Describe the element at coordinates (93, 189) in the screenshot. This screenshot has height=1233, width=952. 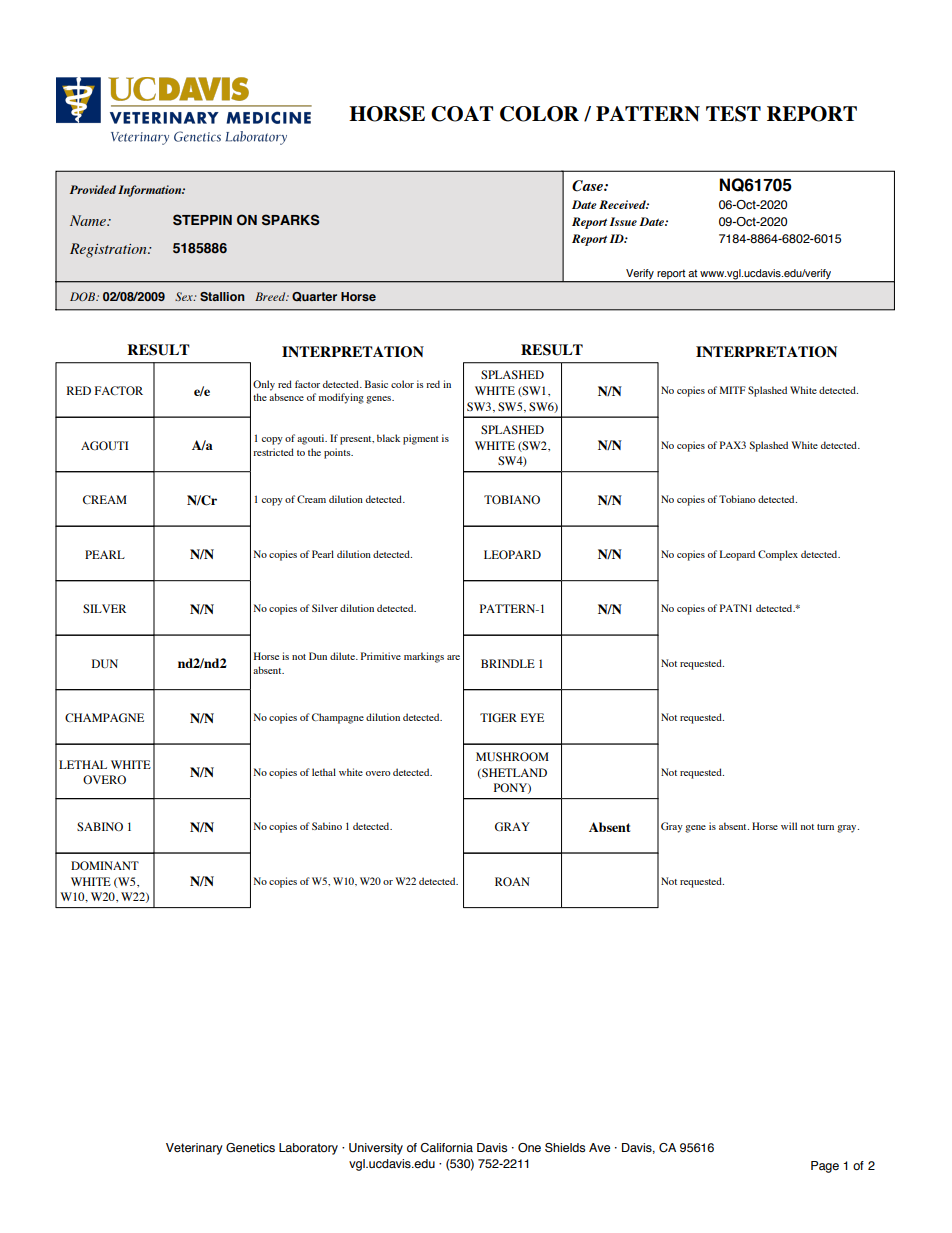
I see `Provided` at that location.
